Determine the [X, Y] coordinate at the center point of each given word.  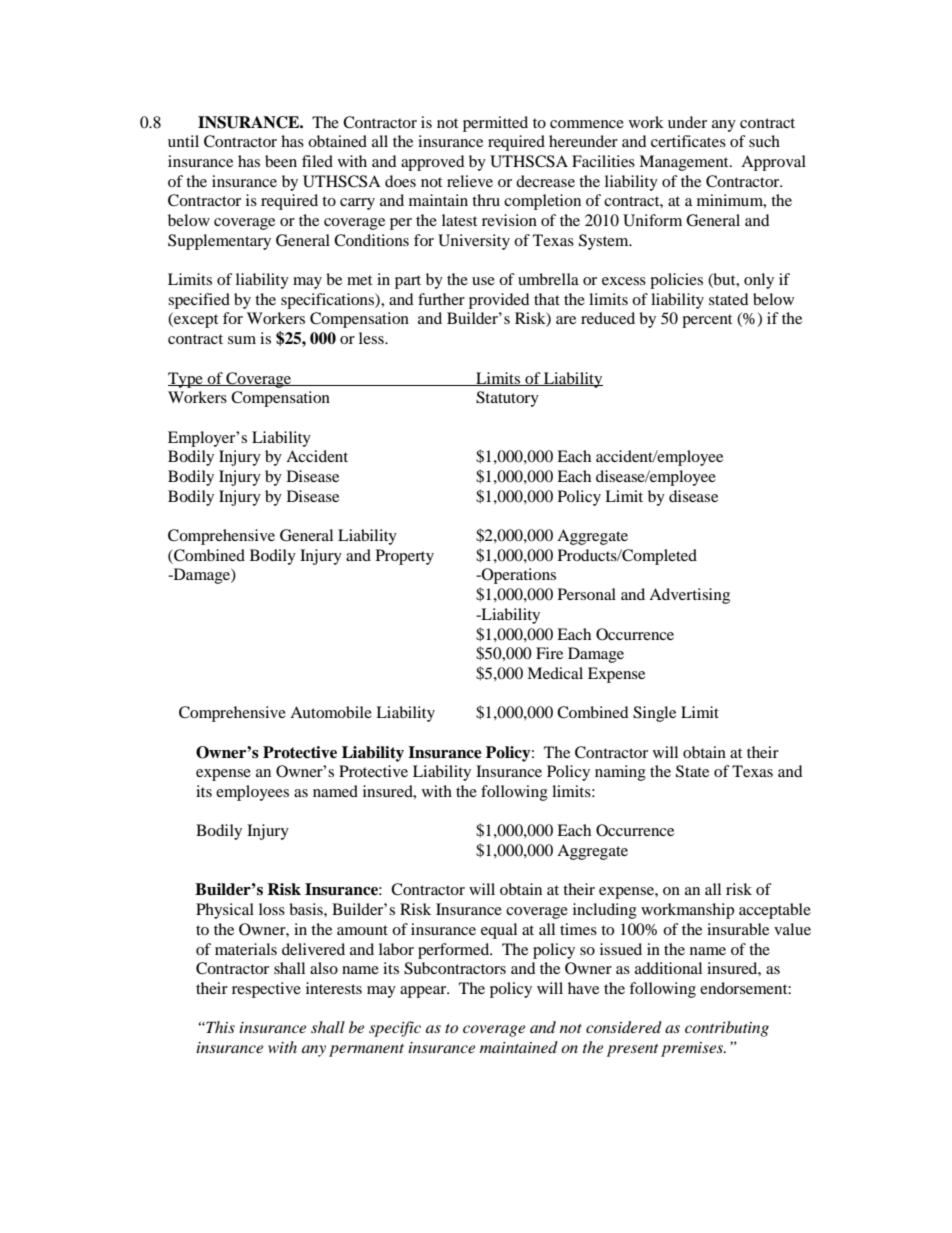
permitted [495, 124]
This [219, 1027]
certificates [688, 141]
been [281, 161]
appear [424, 992]
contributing [727, 1029]
